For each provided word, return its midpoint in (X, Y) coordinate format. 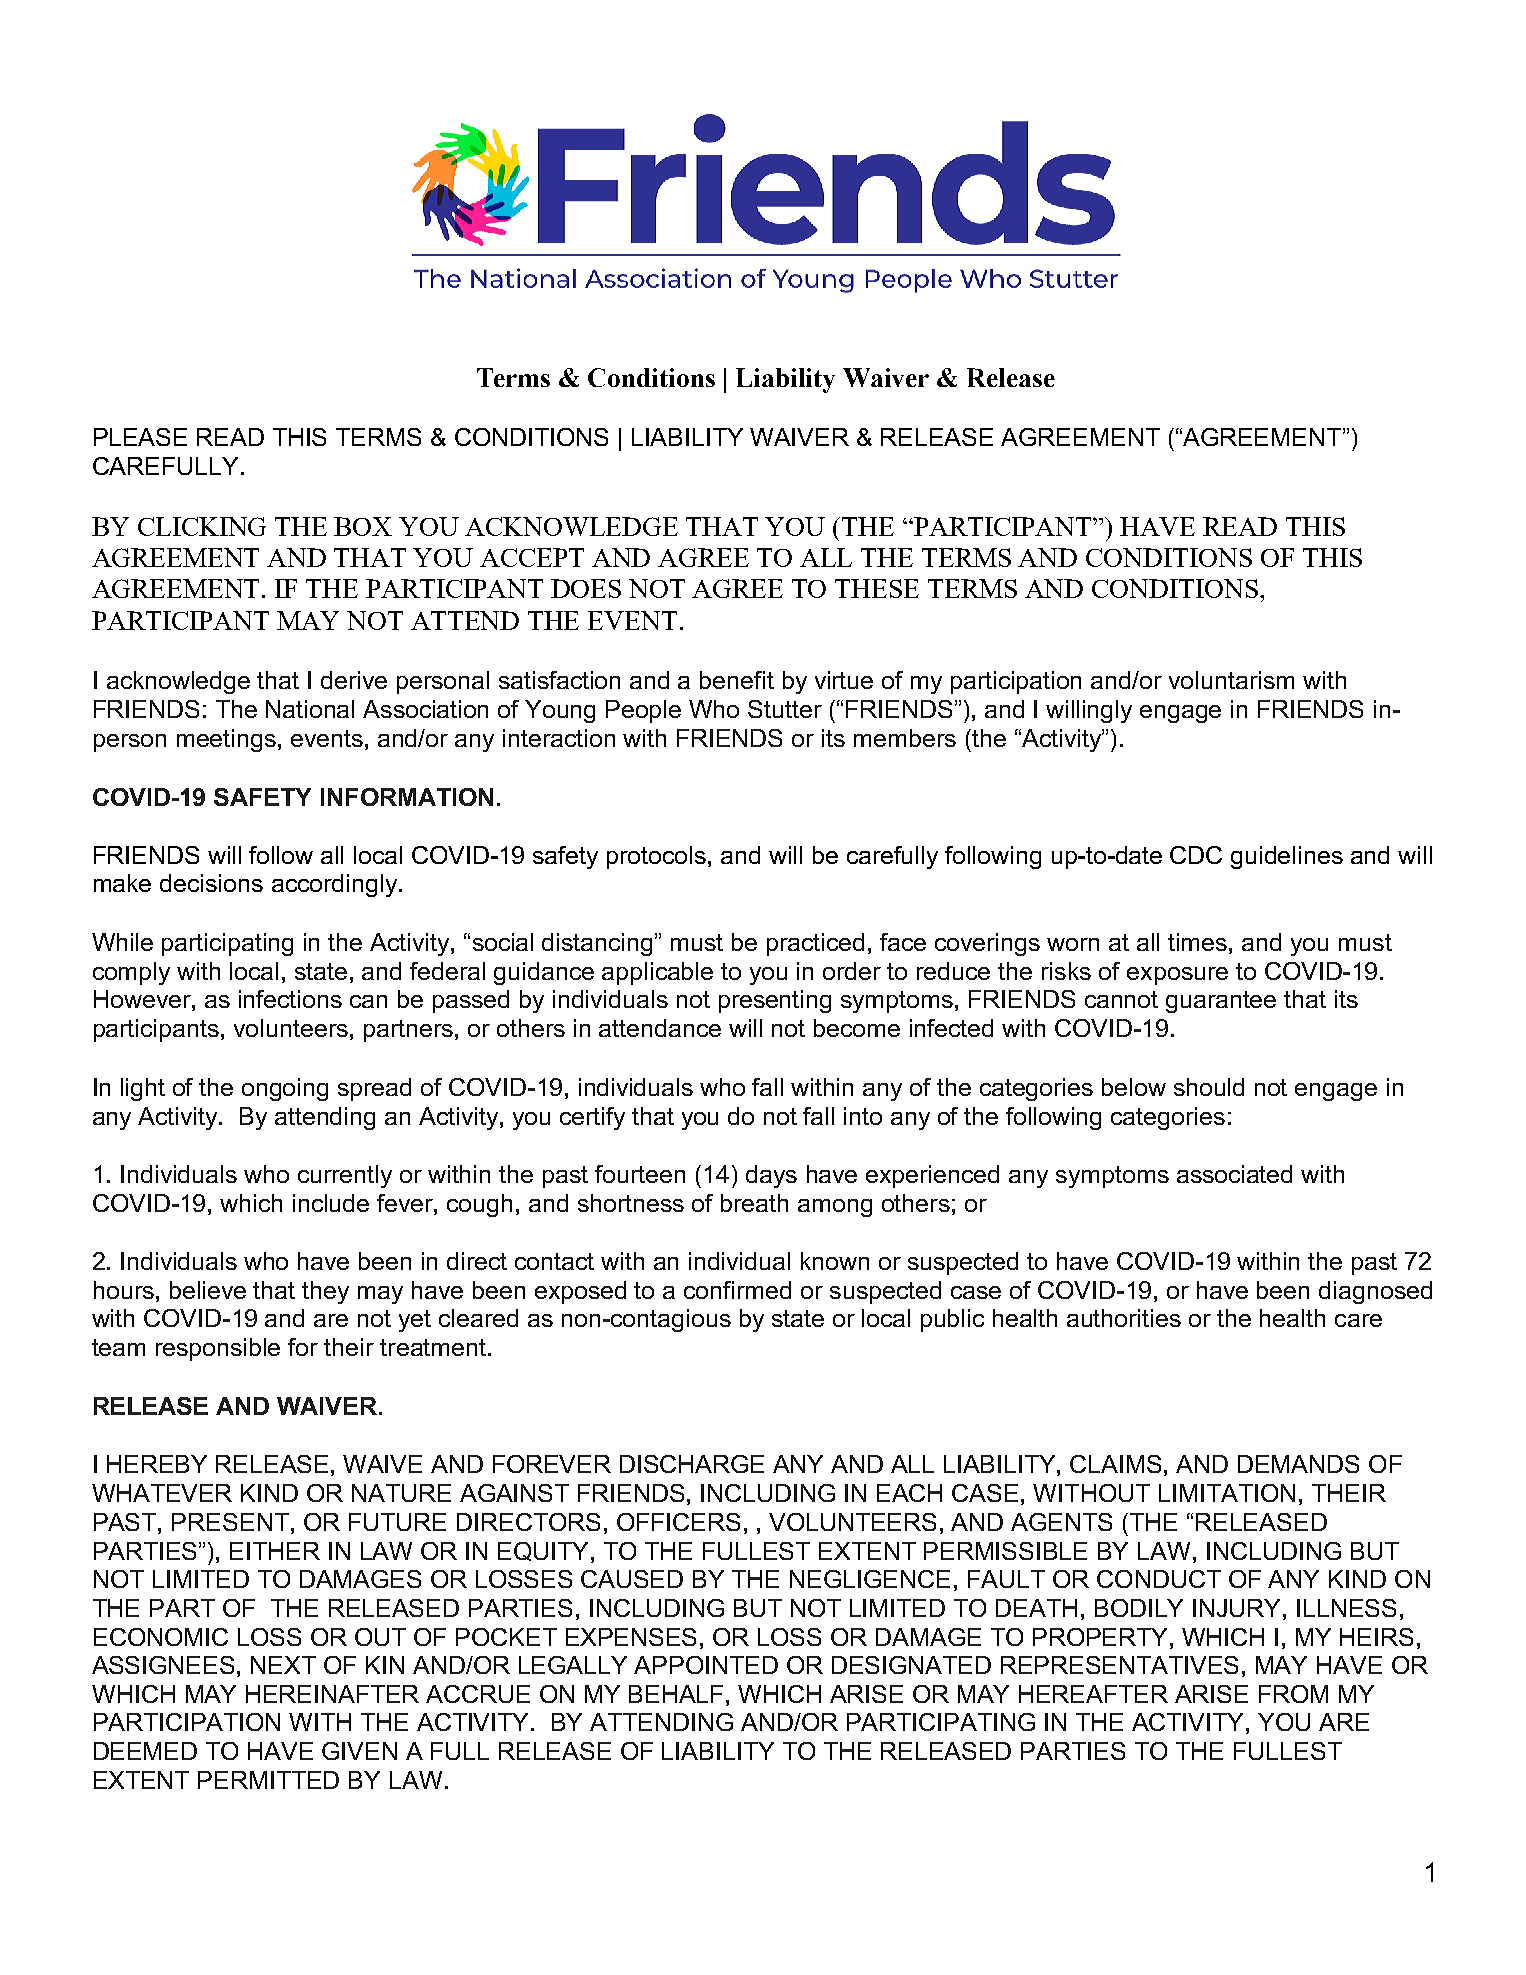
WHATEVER (162, 1493)
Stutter (785, 709)
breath (754, 1203)
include (331, 1203)
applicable (657, 973)
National (310, 709)
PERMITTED (268, 1780)
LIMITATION (1227, 1493)
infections (290, 999)
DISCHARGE (692, 1464)
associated (1234, 1174)
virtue (844, 680)
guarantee (1221, 1002)
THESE (877, 588)
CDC (1196, 855)
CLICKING (202, 526)
